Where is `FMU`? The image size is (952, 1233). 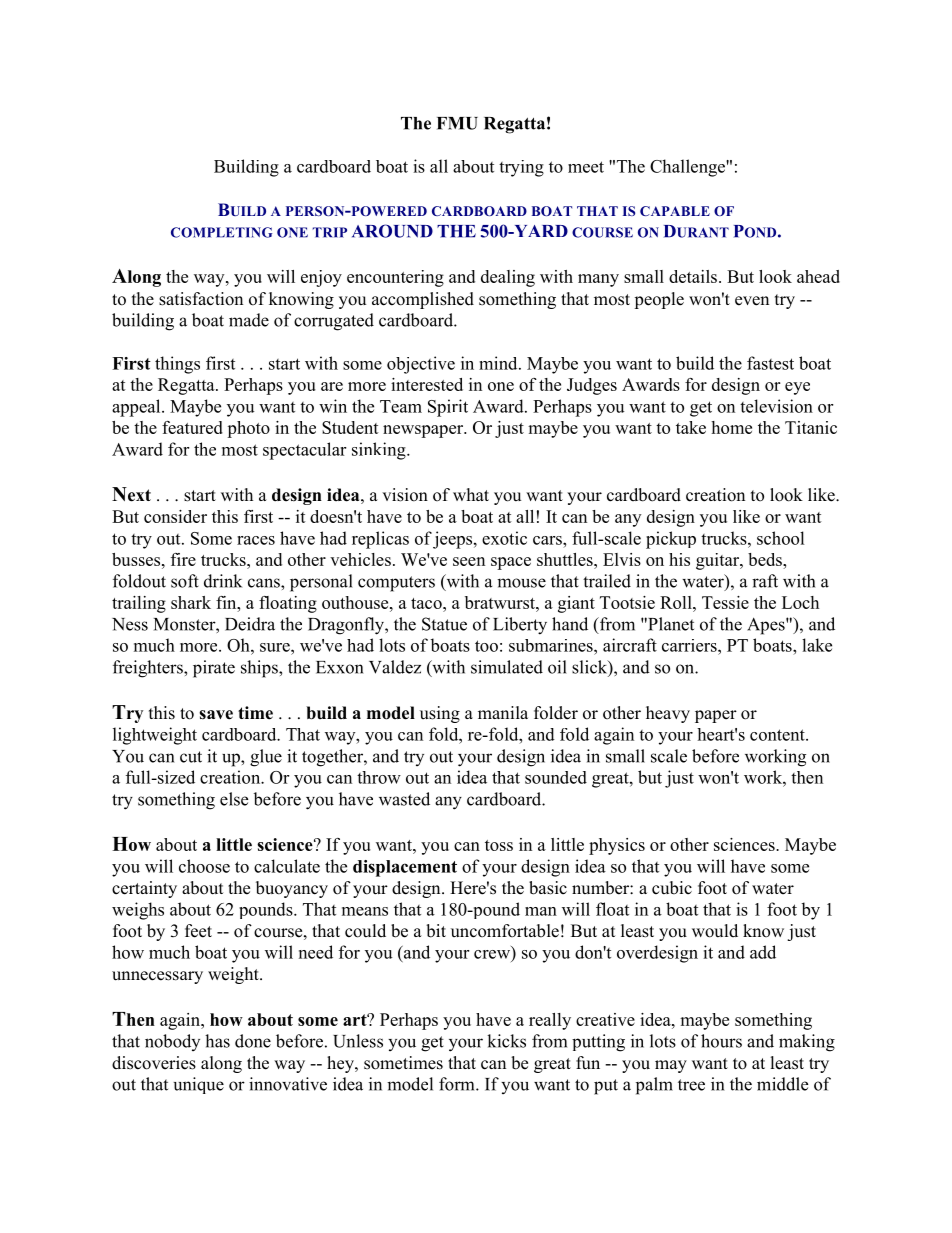
FMU is located at coordinates (457, 123).
